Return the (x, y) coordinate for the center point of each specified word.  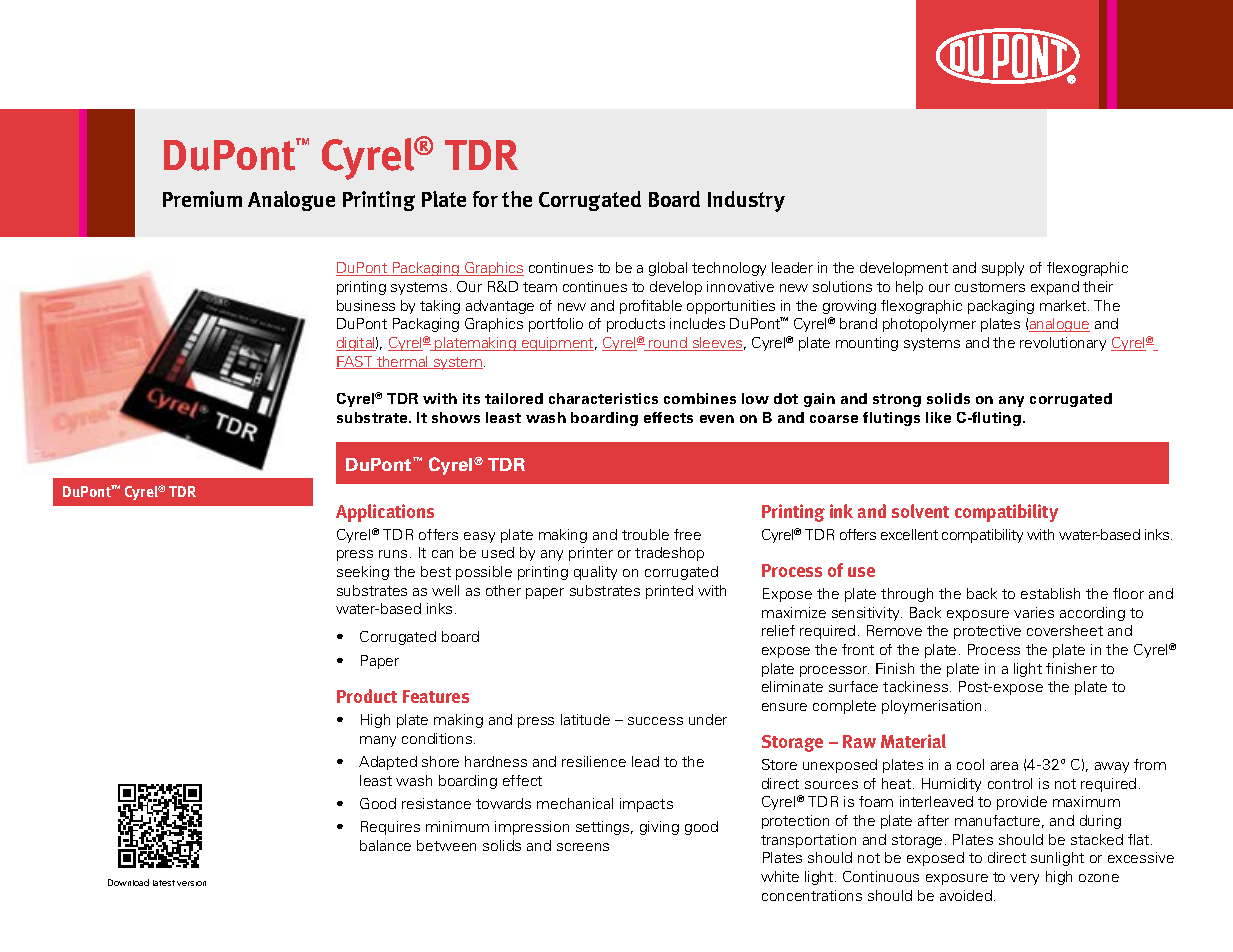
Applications (385, 513)
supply (1003, 269)
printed (669, 592)
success (655, 721)
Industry (746, 201)
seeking (363, 573)
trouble (645, 534)
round (668, 344)
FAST (355, 362)
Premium (202, 199)
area (1004, 766)
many (378, 741)
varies (1034, 612)
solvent (920, 511)
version (191, 883)
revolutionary (1063, 344)
